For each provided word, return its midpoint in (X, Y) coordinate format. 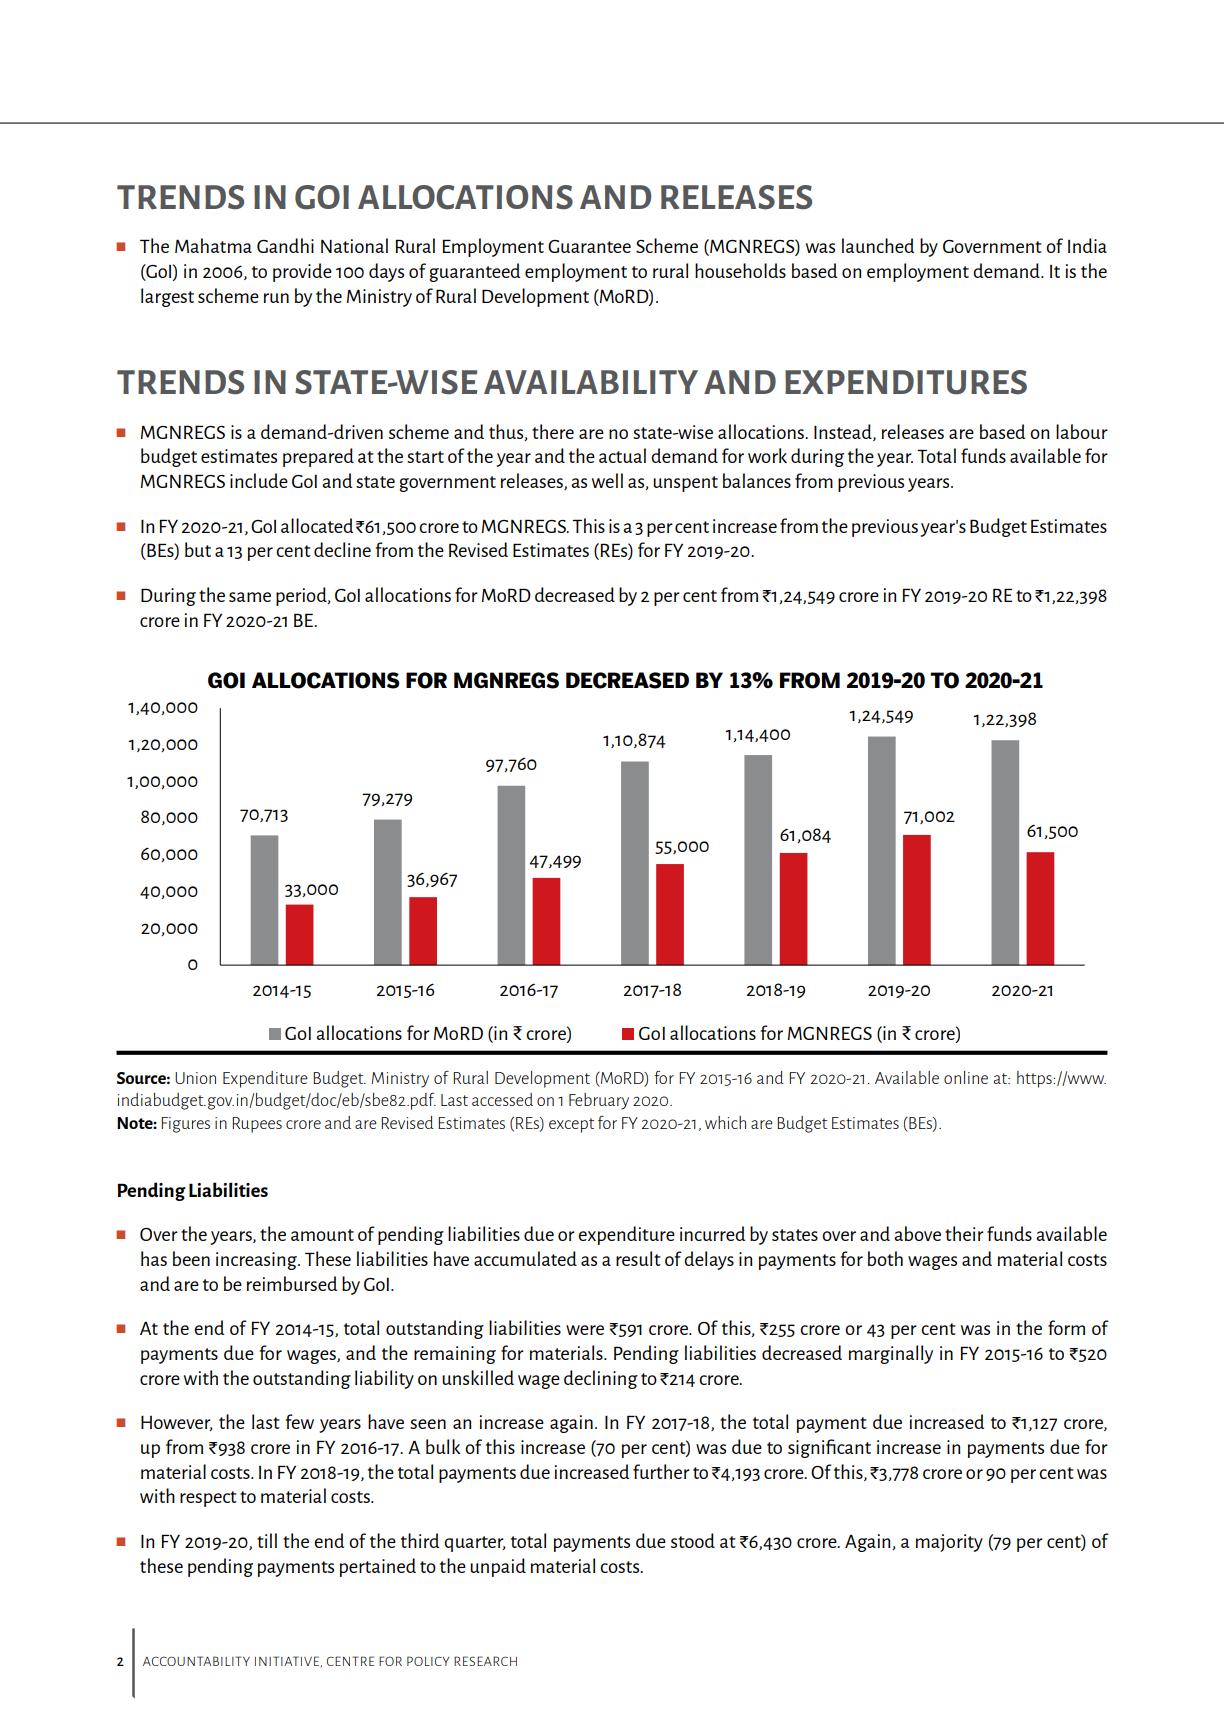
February (599, 1101)
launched (878, 245)
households (740, 270)
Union (195, 1078)
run (276, 298)
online (966, 1077)
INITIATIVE (288, 1661)
